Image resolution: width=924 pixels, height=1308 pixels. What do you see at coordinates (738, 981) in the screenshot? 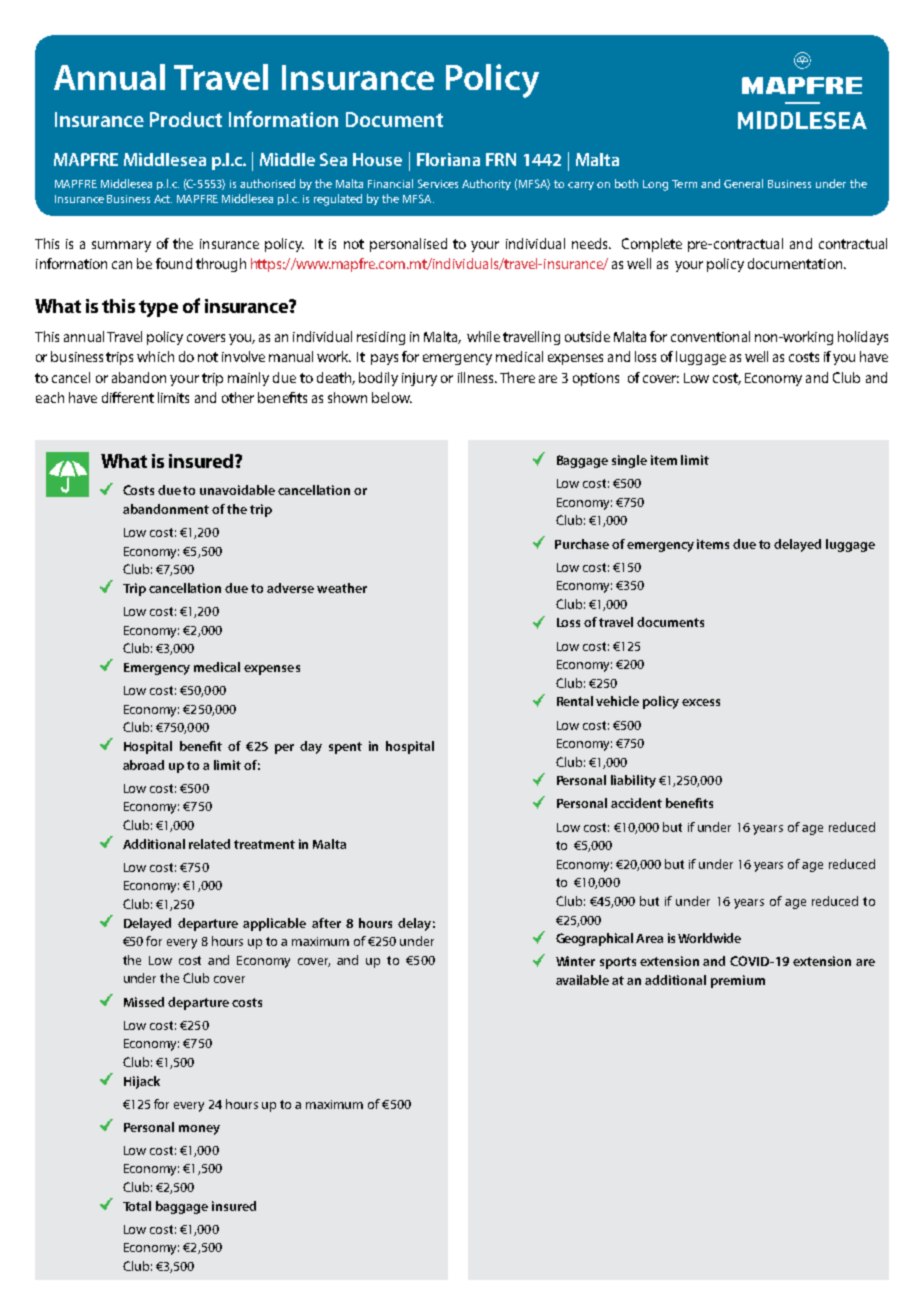
I see `premium` at bounding box center [738, 981].
